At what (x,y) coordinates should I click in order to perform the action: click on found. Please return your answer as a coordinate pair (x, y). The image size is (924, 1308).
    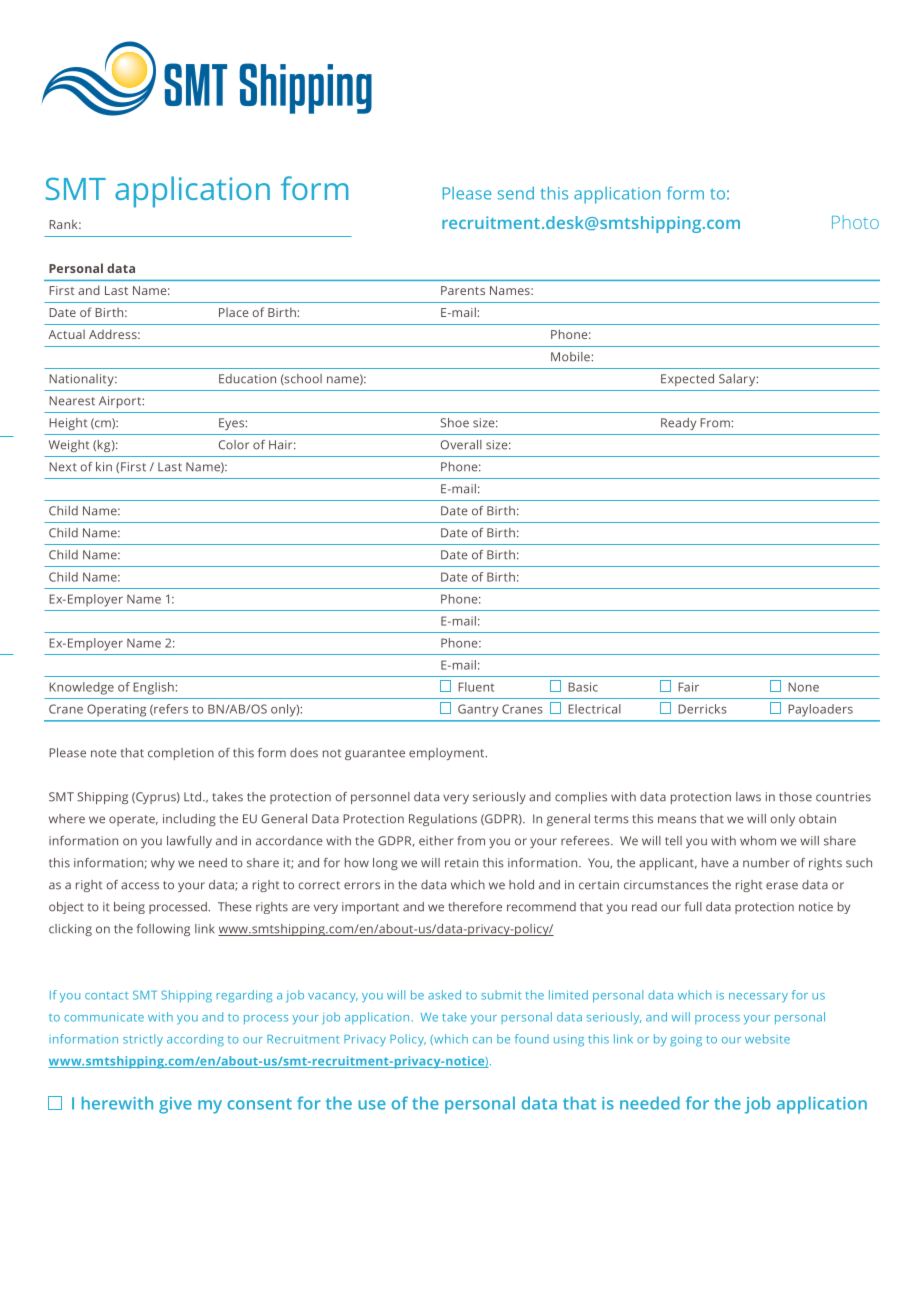
    Looking at the image, I should click on (532, 1039).
